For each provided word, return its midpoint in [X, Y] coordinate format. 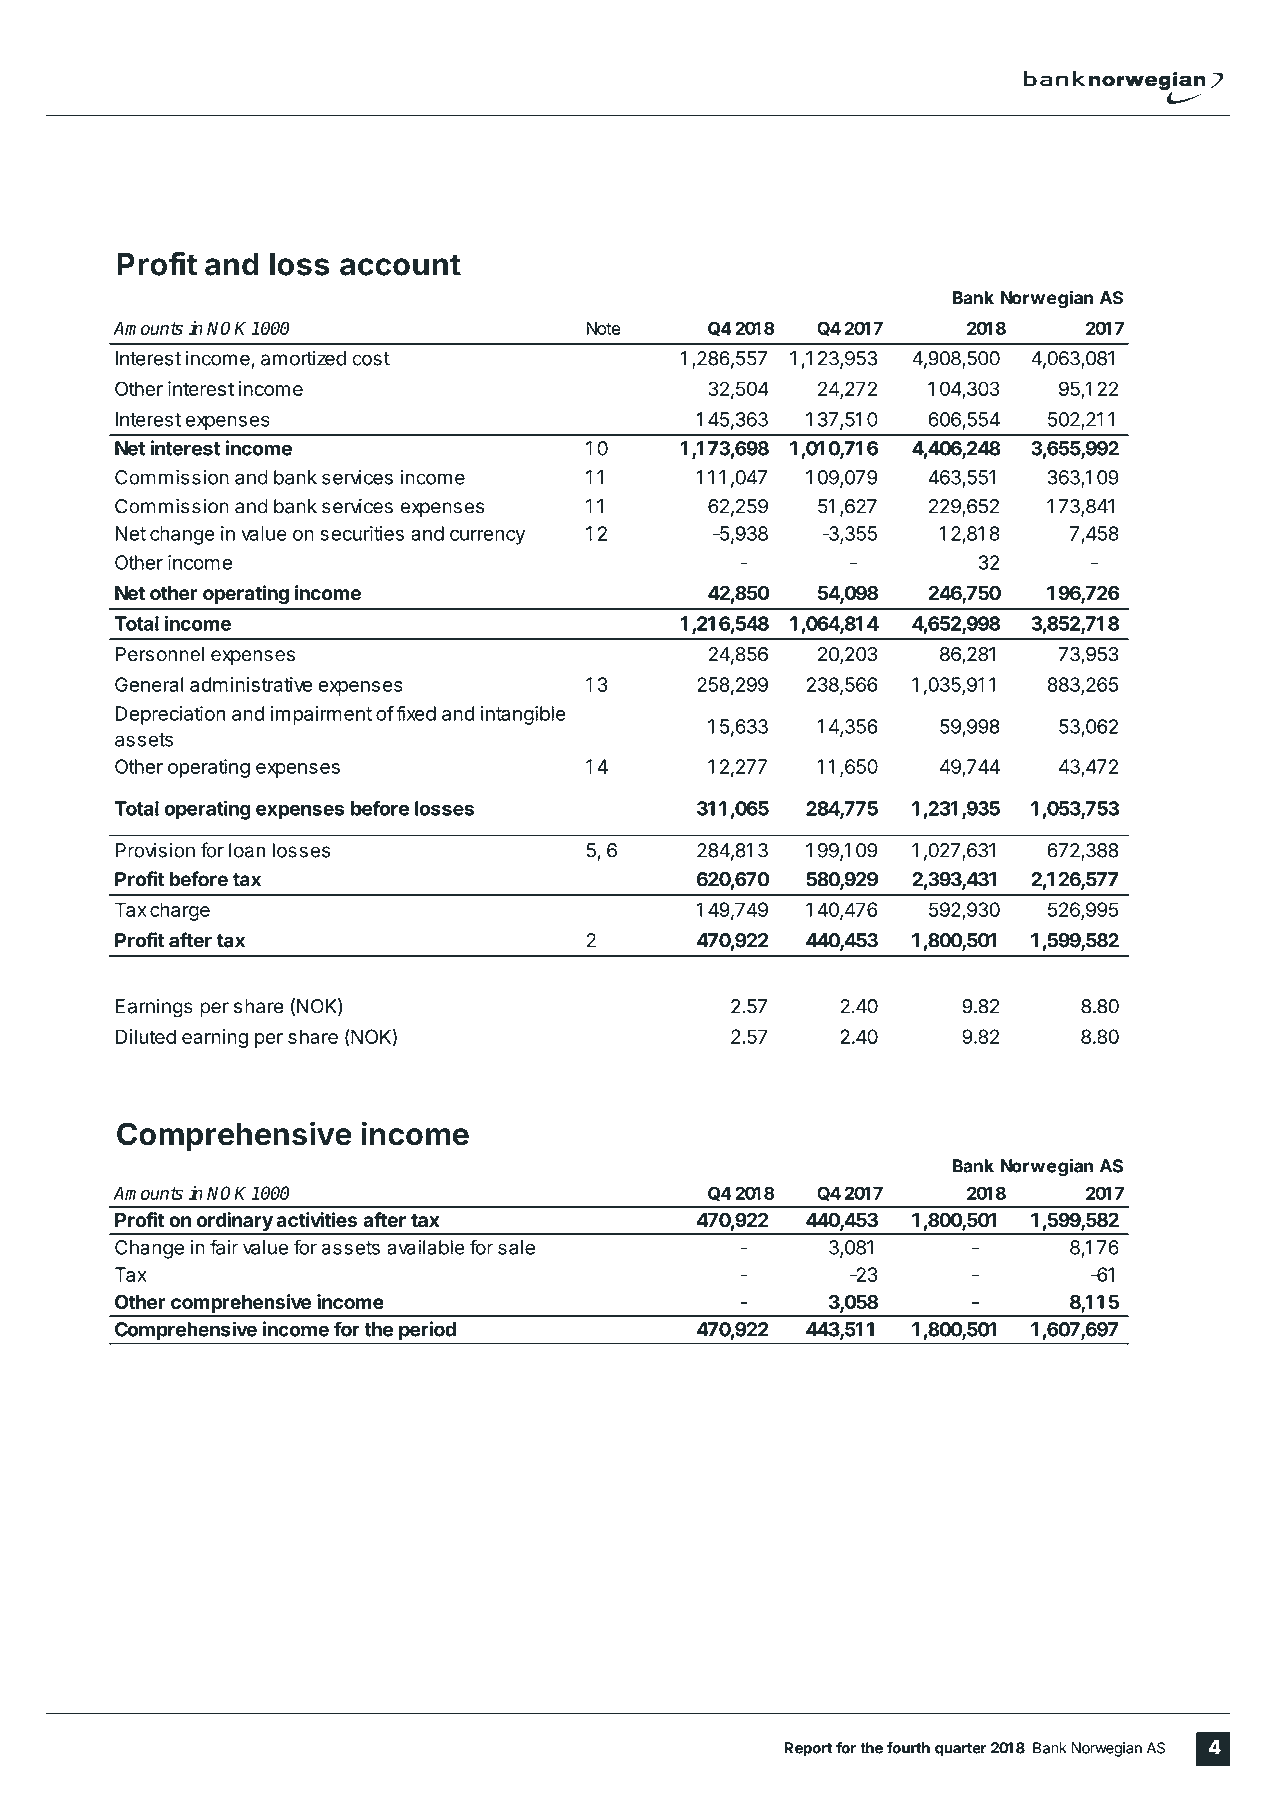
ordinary [234, 1223]
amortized [303, 358]
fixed [416, 713]
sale [516, 1247]
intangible [523, 715]
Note [603, 328]
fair [224, 1247]
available [426, 1247]
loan [247, 850]
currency [487, 537]
